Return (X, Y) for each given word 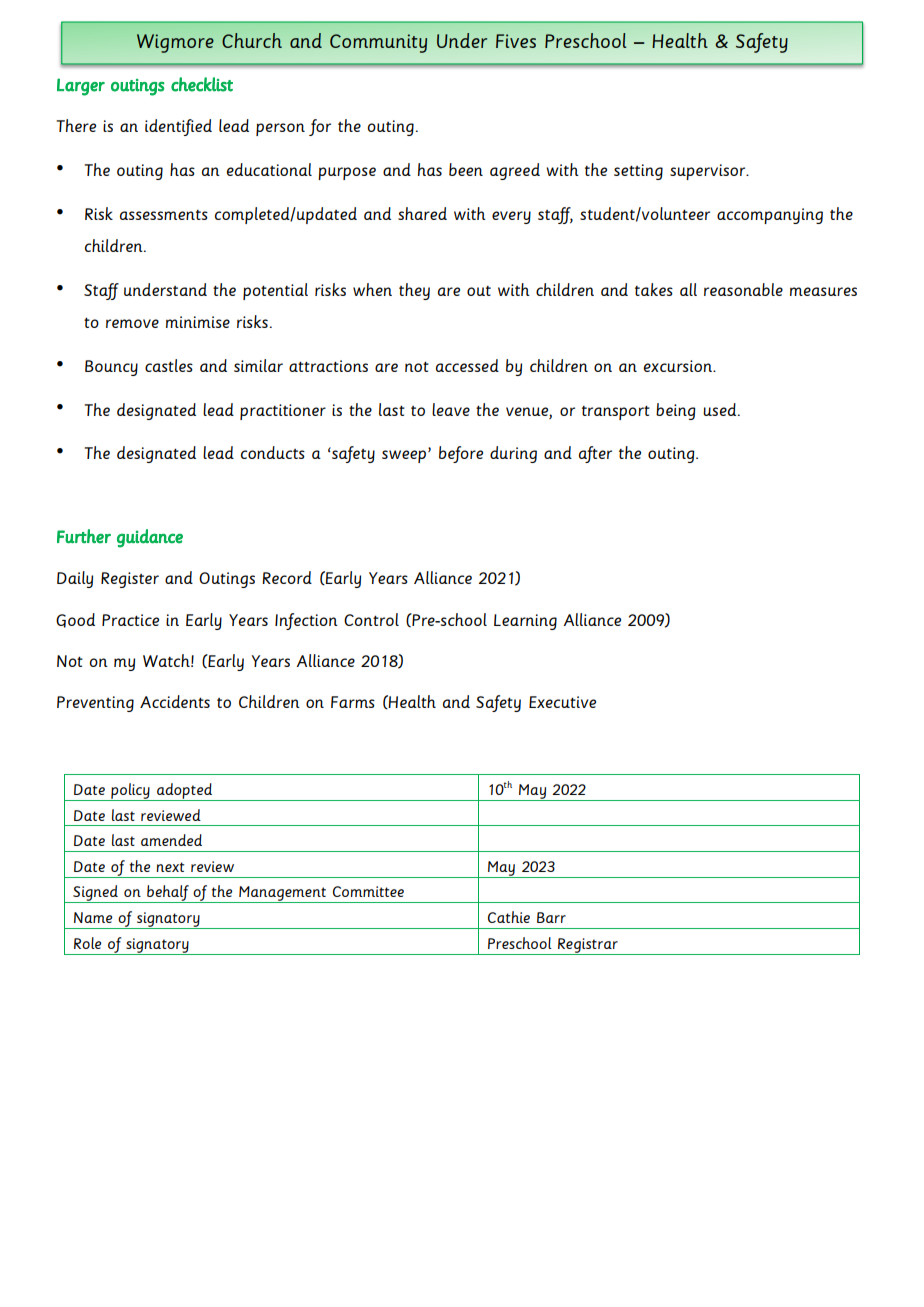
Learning (525, 622)
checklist (202, 84)
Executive (562, 702)
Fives (516, 41)
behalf (168, 894)
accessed (467, 365)
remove (132, 323)
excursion (679, 366)
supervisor (709, 172)
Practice (130, 620)
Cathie (509, 917)
